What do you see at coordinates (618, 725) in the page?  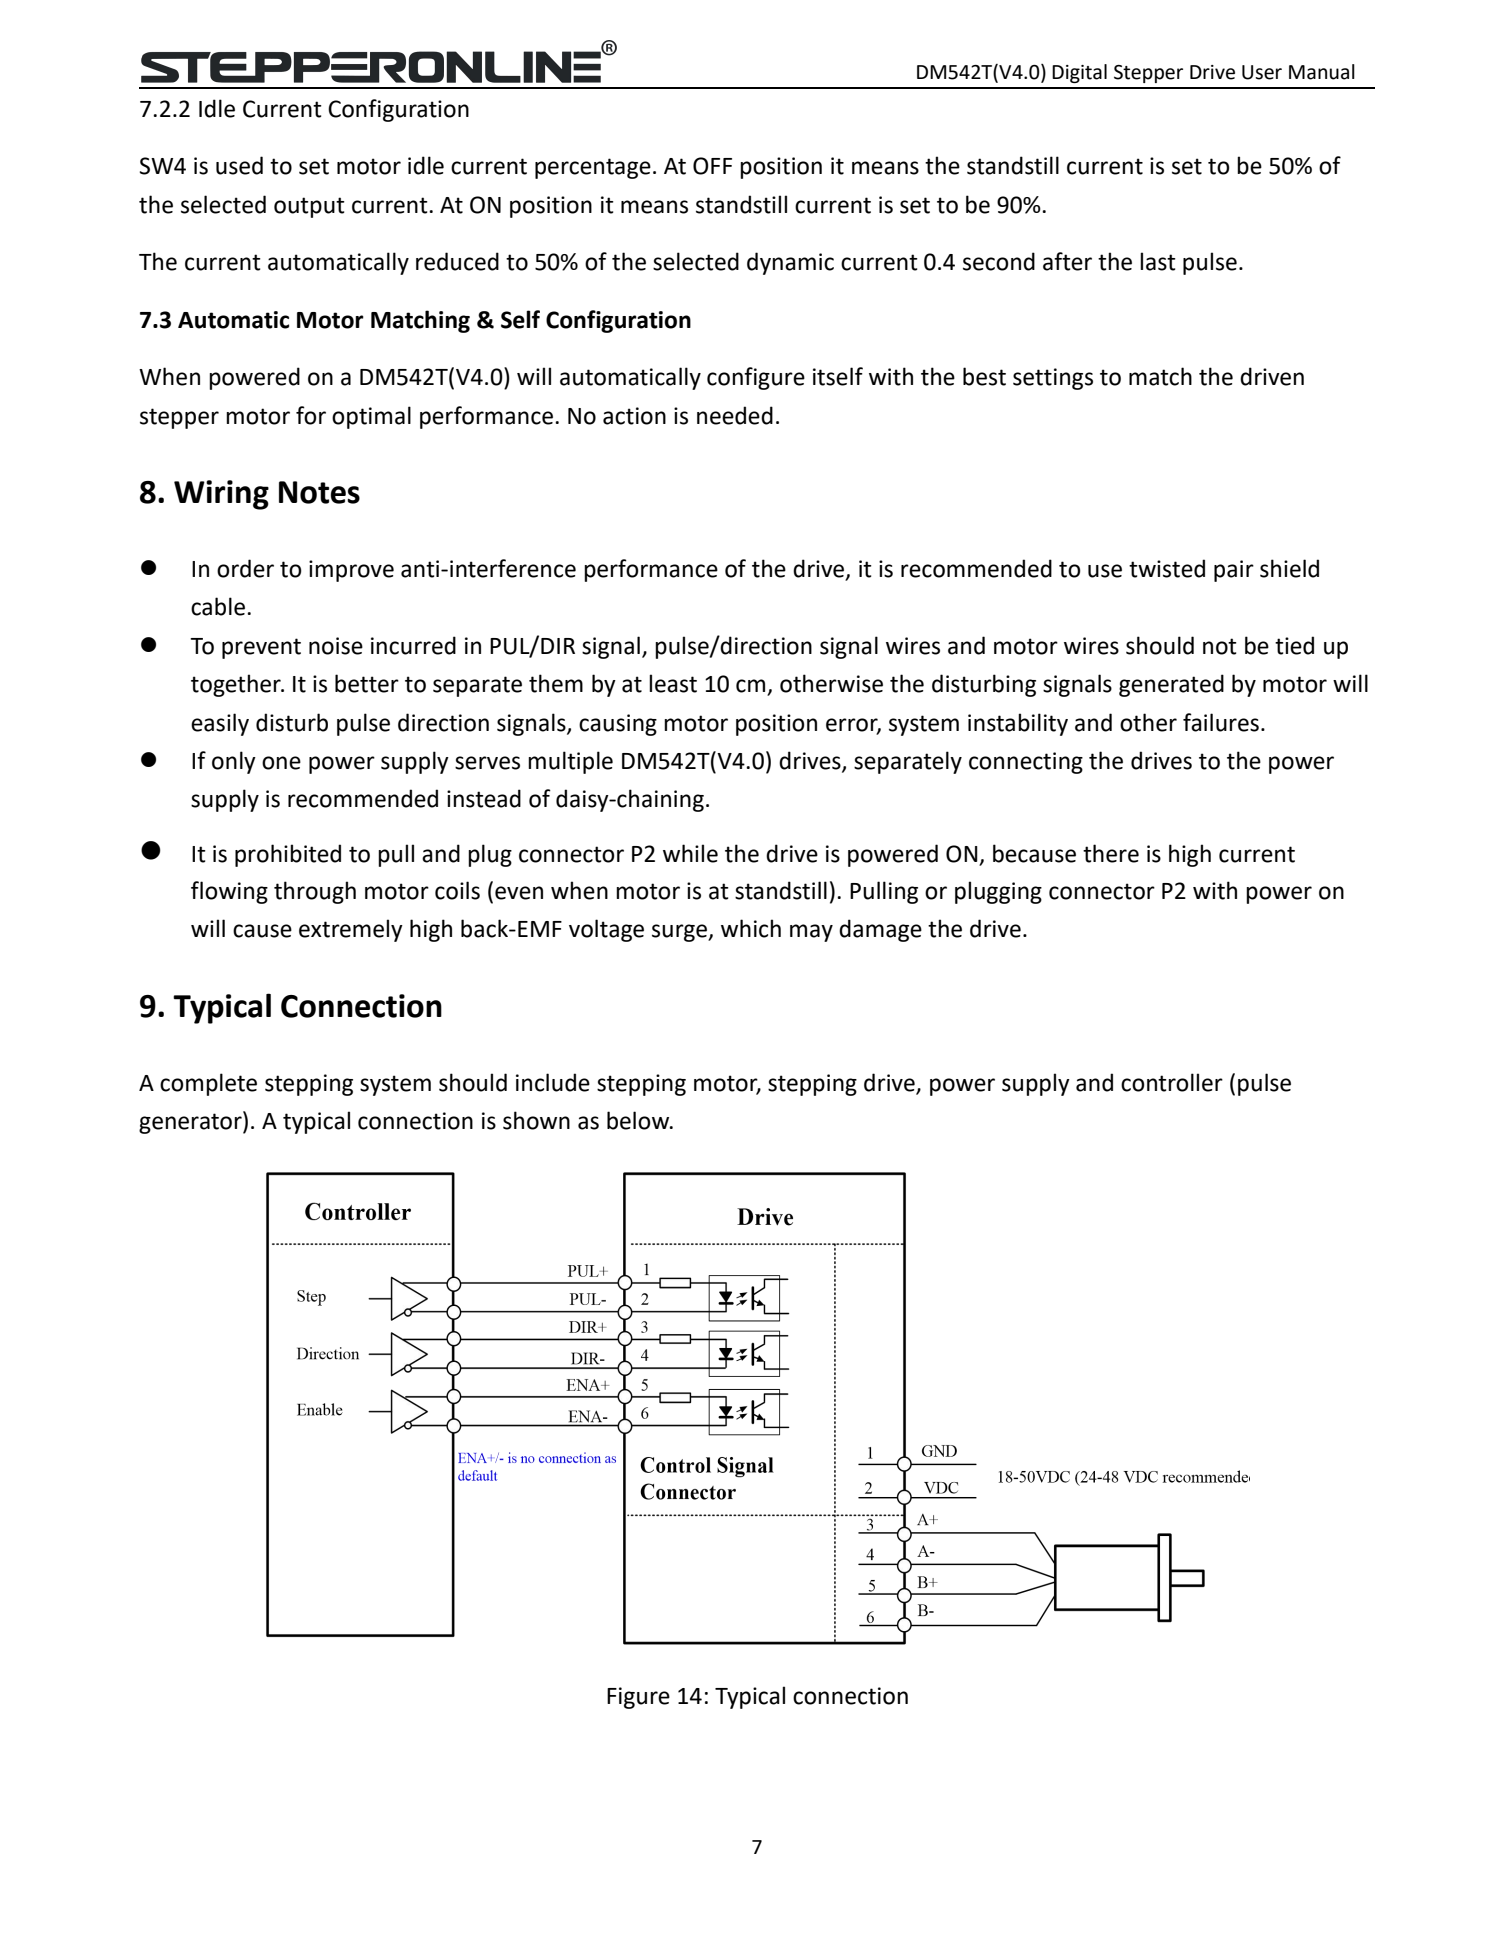 I see `causing` at bounding box center [618, 725].
